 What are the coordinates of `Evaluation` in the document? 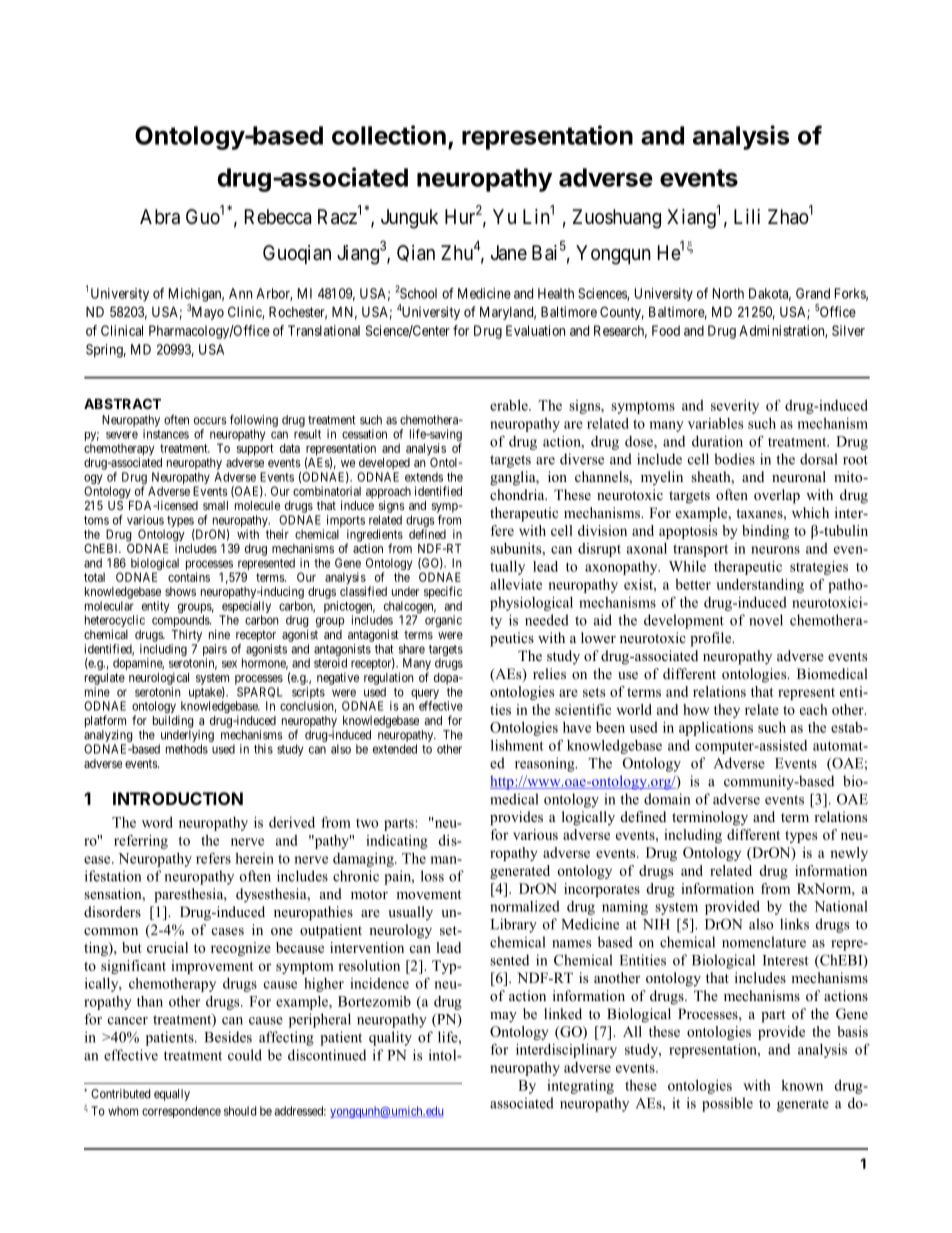 It's located at (535, 330).
